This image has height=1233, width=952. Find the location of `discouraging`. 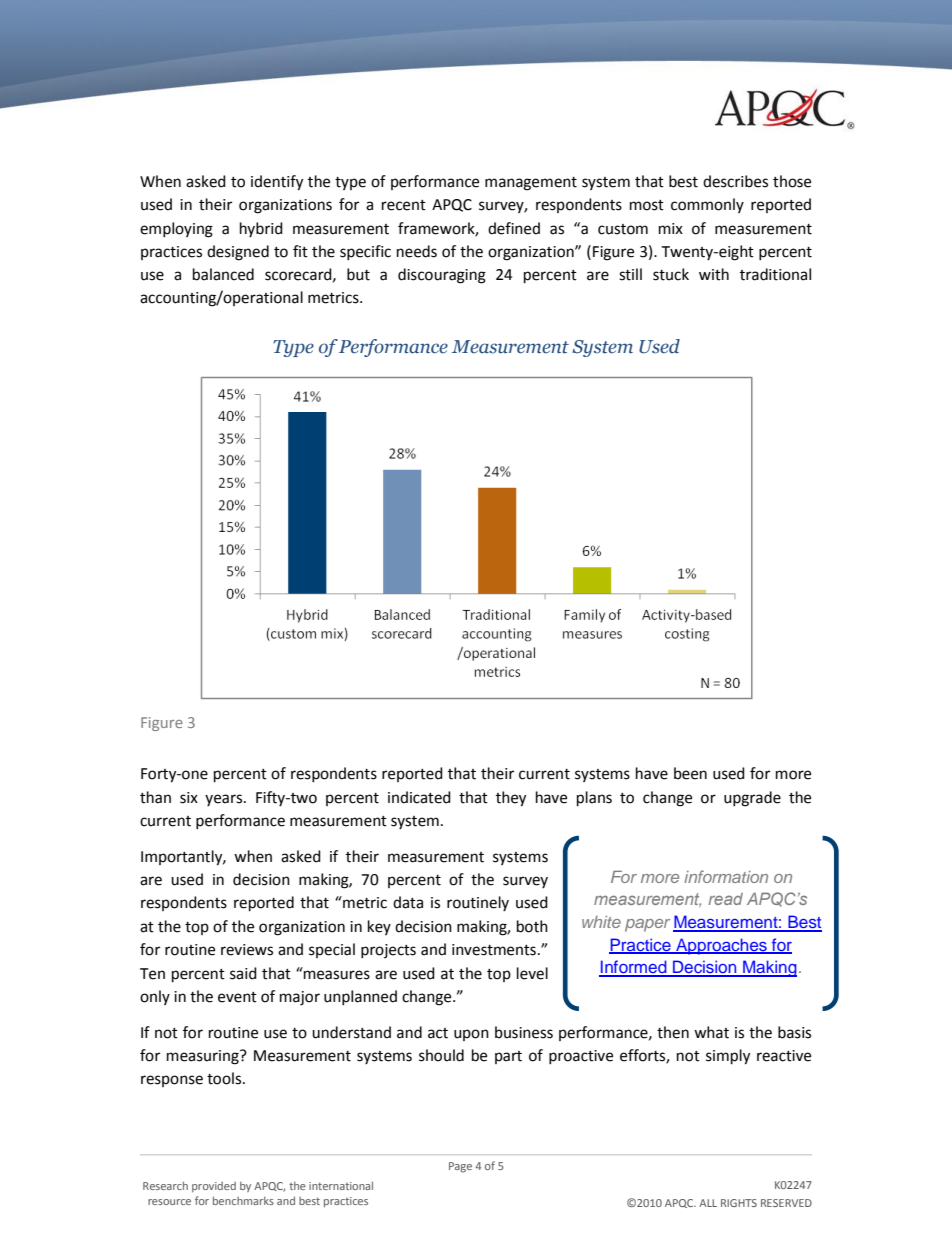

discouraging is located at coordinates (442, 276).
